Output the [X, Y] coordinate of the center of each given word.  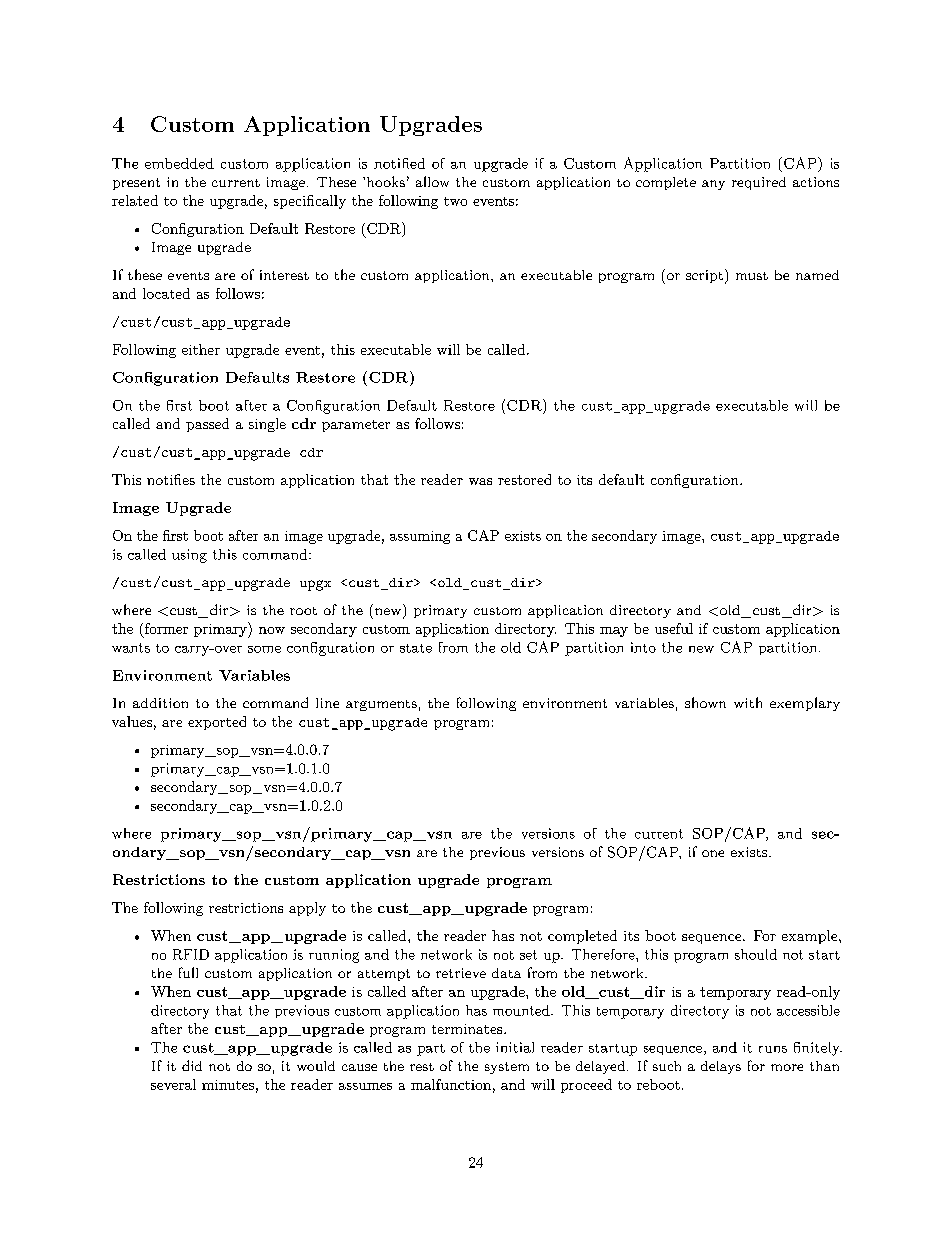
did [192, 1065]
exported [217, 723]
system [507, 1068]
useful [674, 628]
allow [432, 181]
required [759, 183]
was [480, 481]
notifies [171, 479]
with [748, 702]
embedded [179, 163]
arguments [381, 705]
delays [721, 1067]
